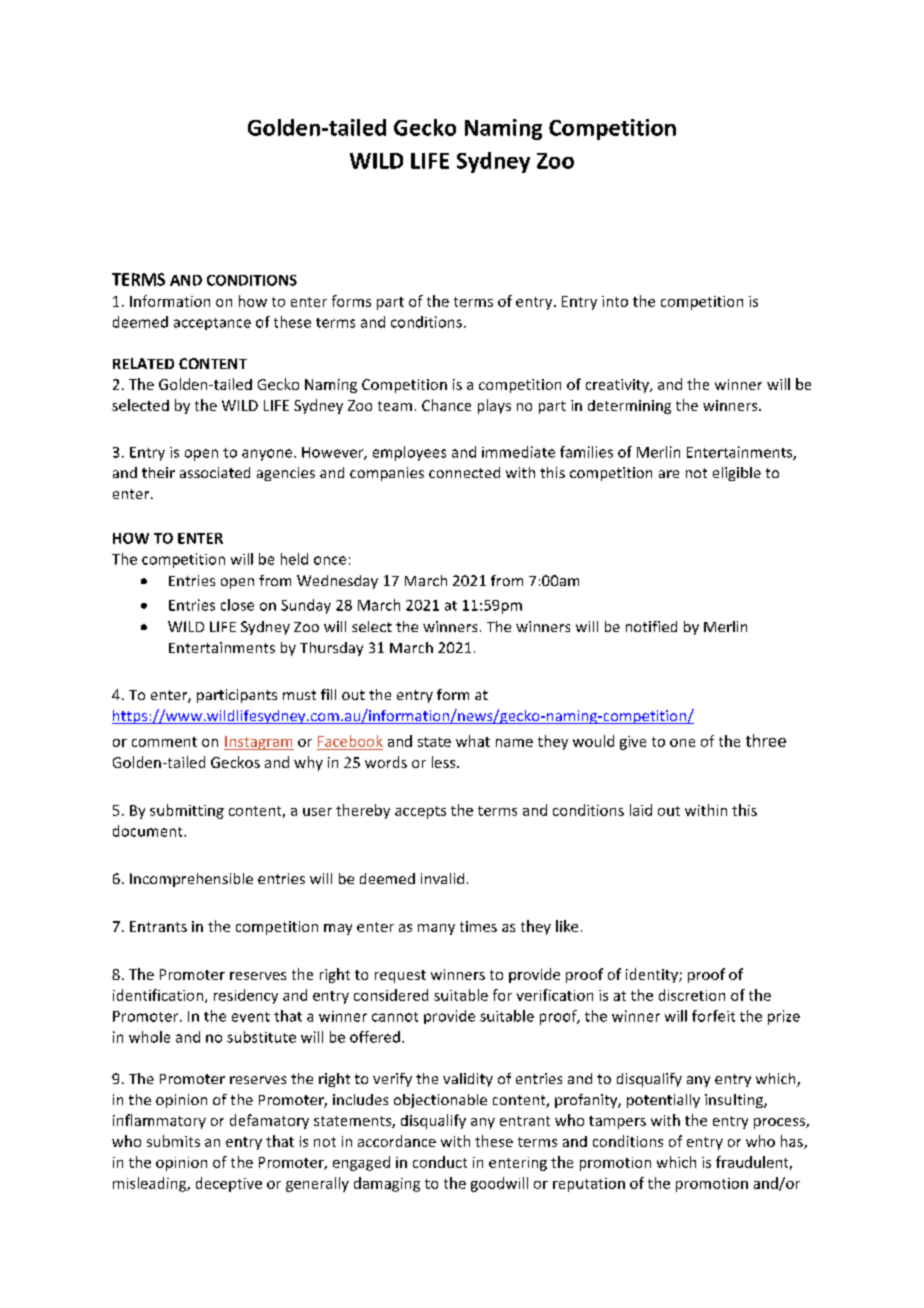  What do you see at coordinates (766, 740) in the page?
I see `three` at bounding box center [766, 740].
